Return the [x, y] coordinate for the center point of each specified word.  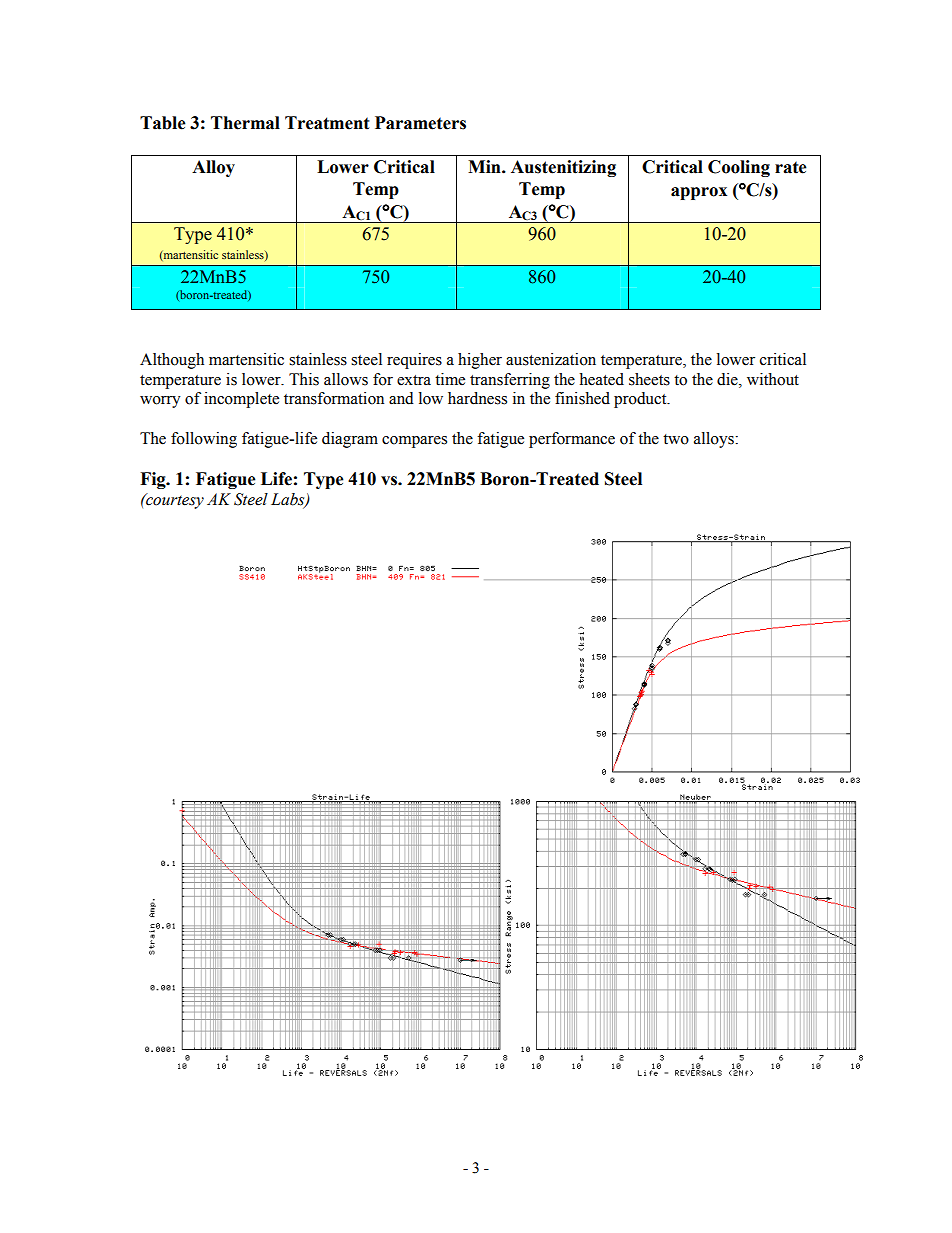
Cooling [739, 168]
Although [172, 361]
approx [699, 193]
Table [163, 123]
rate [791, 167]
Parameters [420, 123]
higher [480, 361]
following [204, 440]
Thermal [245, 123]
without [773, 379]
